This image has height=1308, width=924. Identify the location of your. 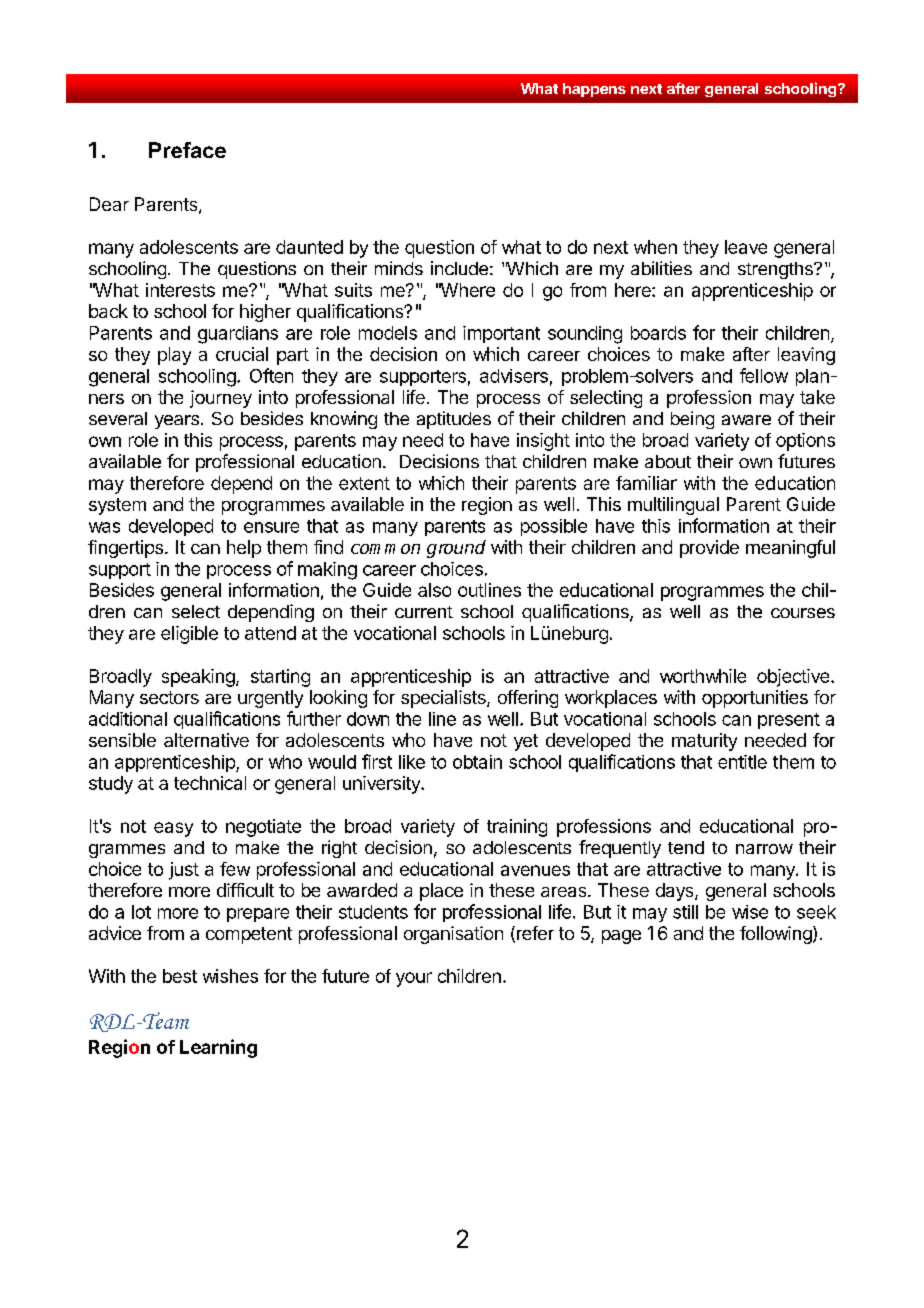
(414, 979).
